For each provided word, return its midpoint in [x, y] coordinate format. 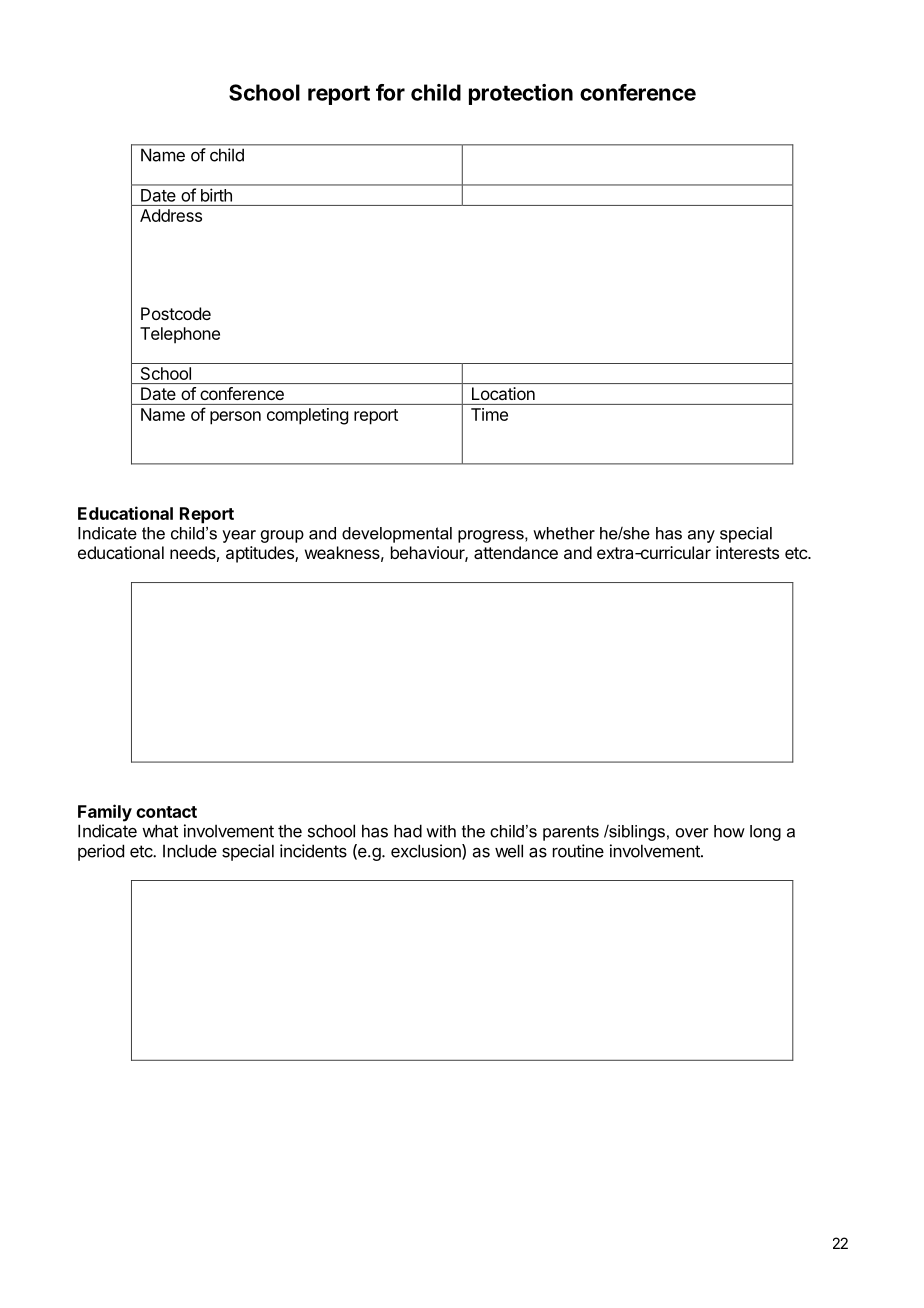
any [701, 536]
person [235, 418]
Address [171, 215]
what [160, 831]
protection [521, 94]
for [390, 92]
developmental [397, 535]
